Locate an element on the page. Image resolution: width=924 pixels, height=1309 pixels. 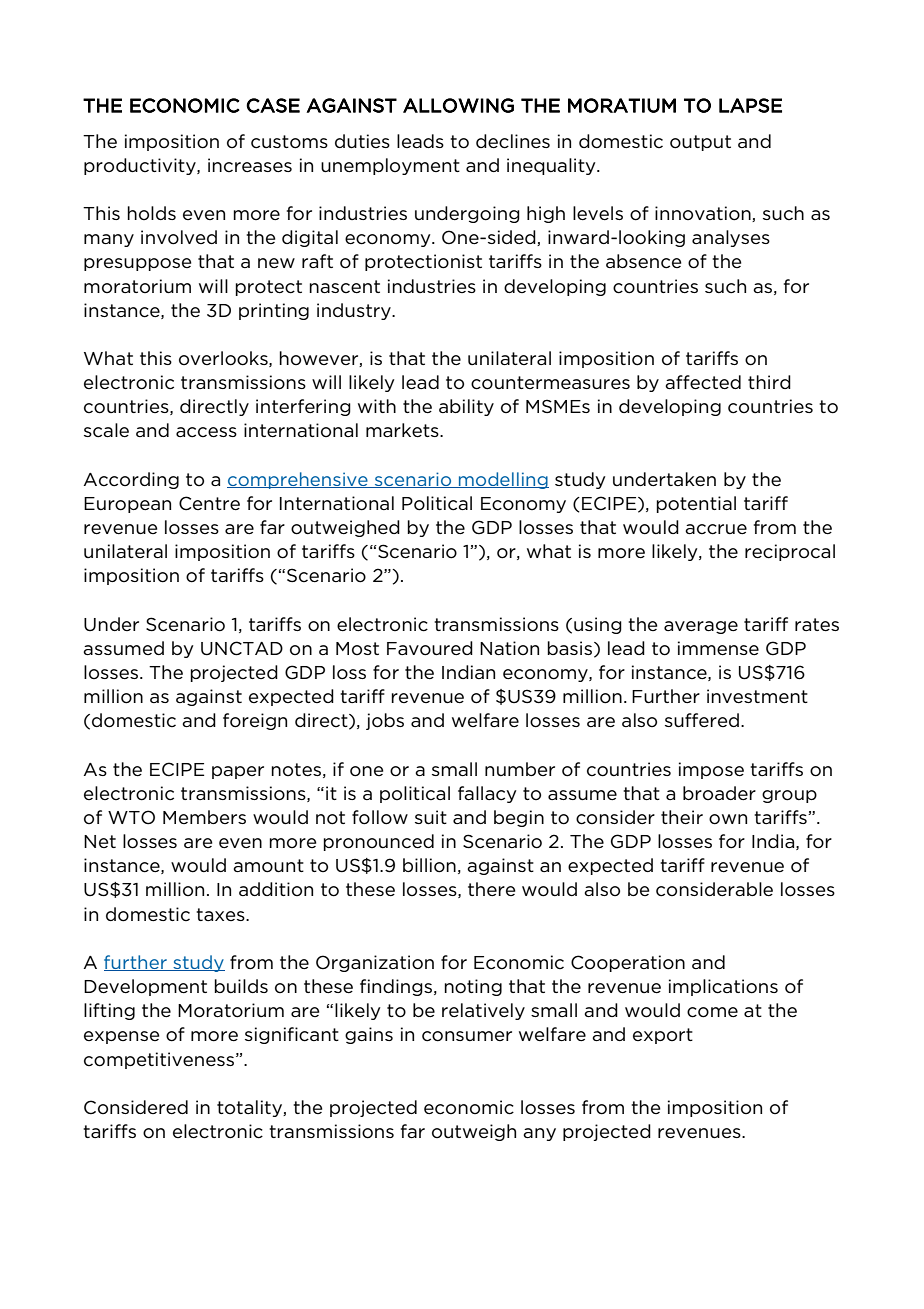
come is located at coordinates (712, 1012).
